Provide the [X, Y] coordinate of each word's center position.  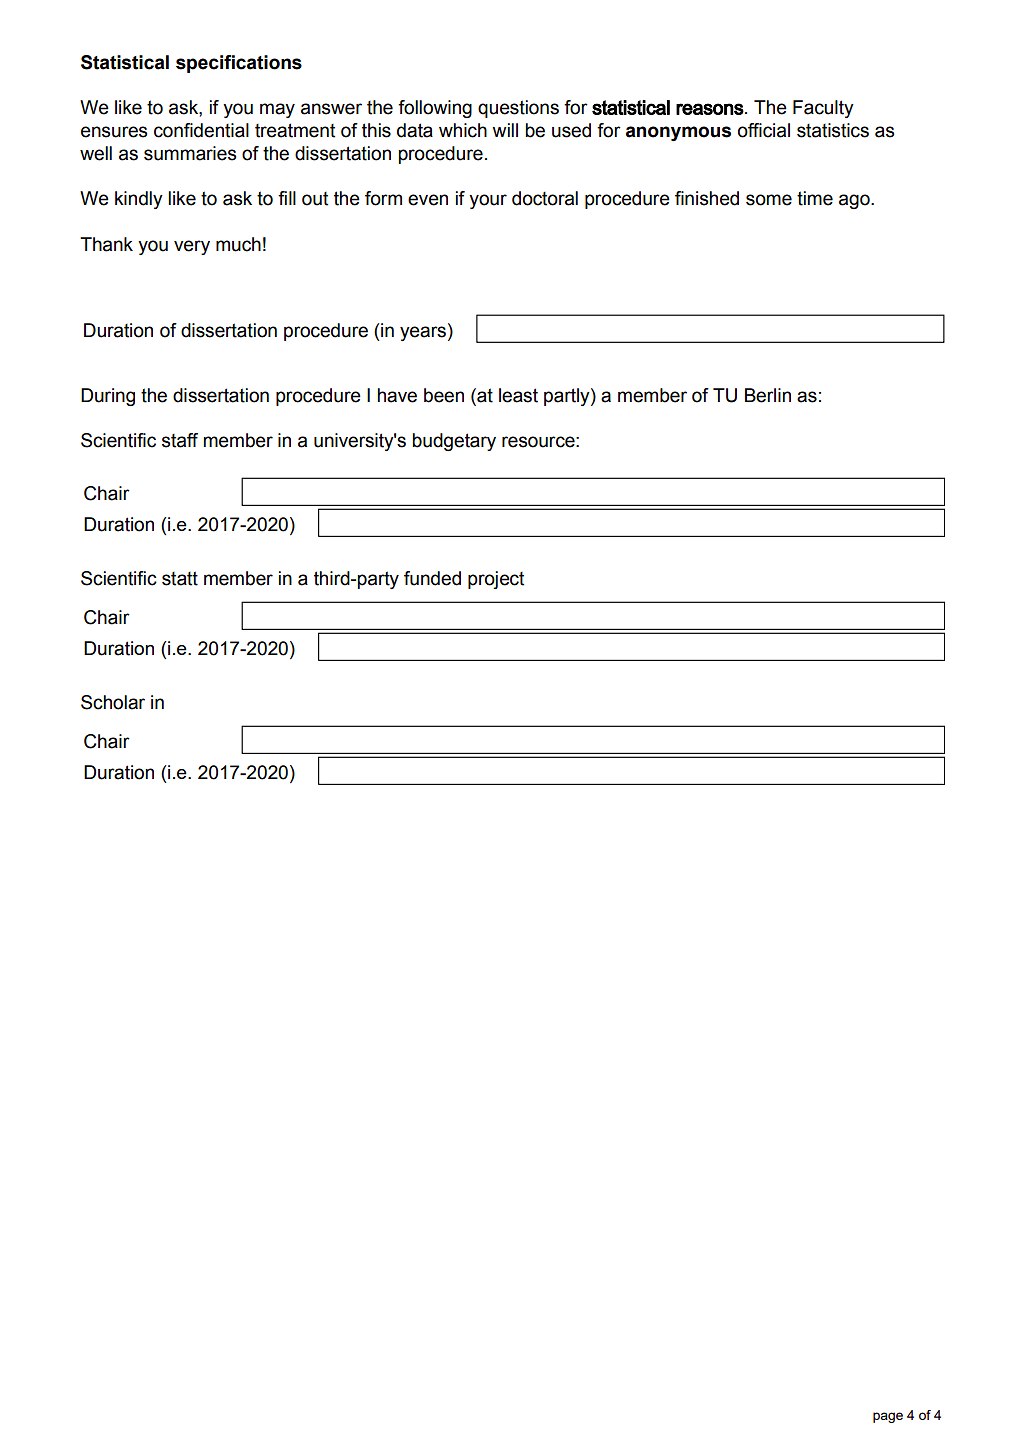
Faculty [823, 109]
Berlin [768, 395]
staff [180, 440]
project [496, 580]
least [518, 395]
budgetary [454, 442]
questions [518, 109]
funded [432, 578]
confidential [201, 130]
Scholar [113, 702]
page [888, 1417]
